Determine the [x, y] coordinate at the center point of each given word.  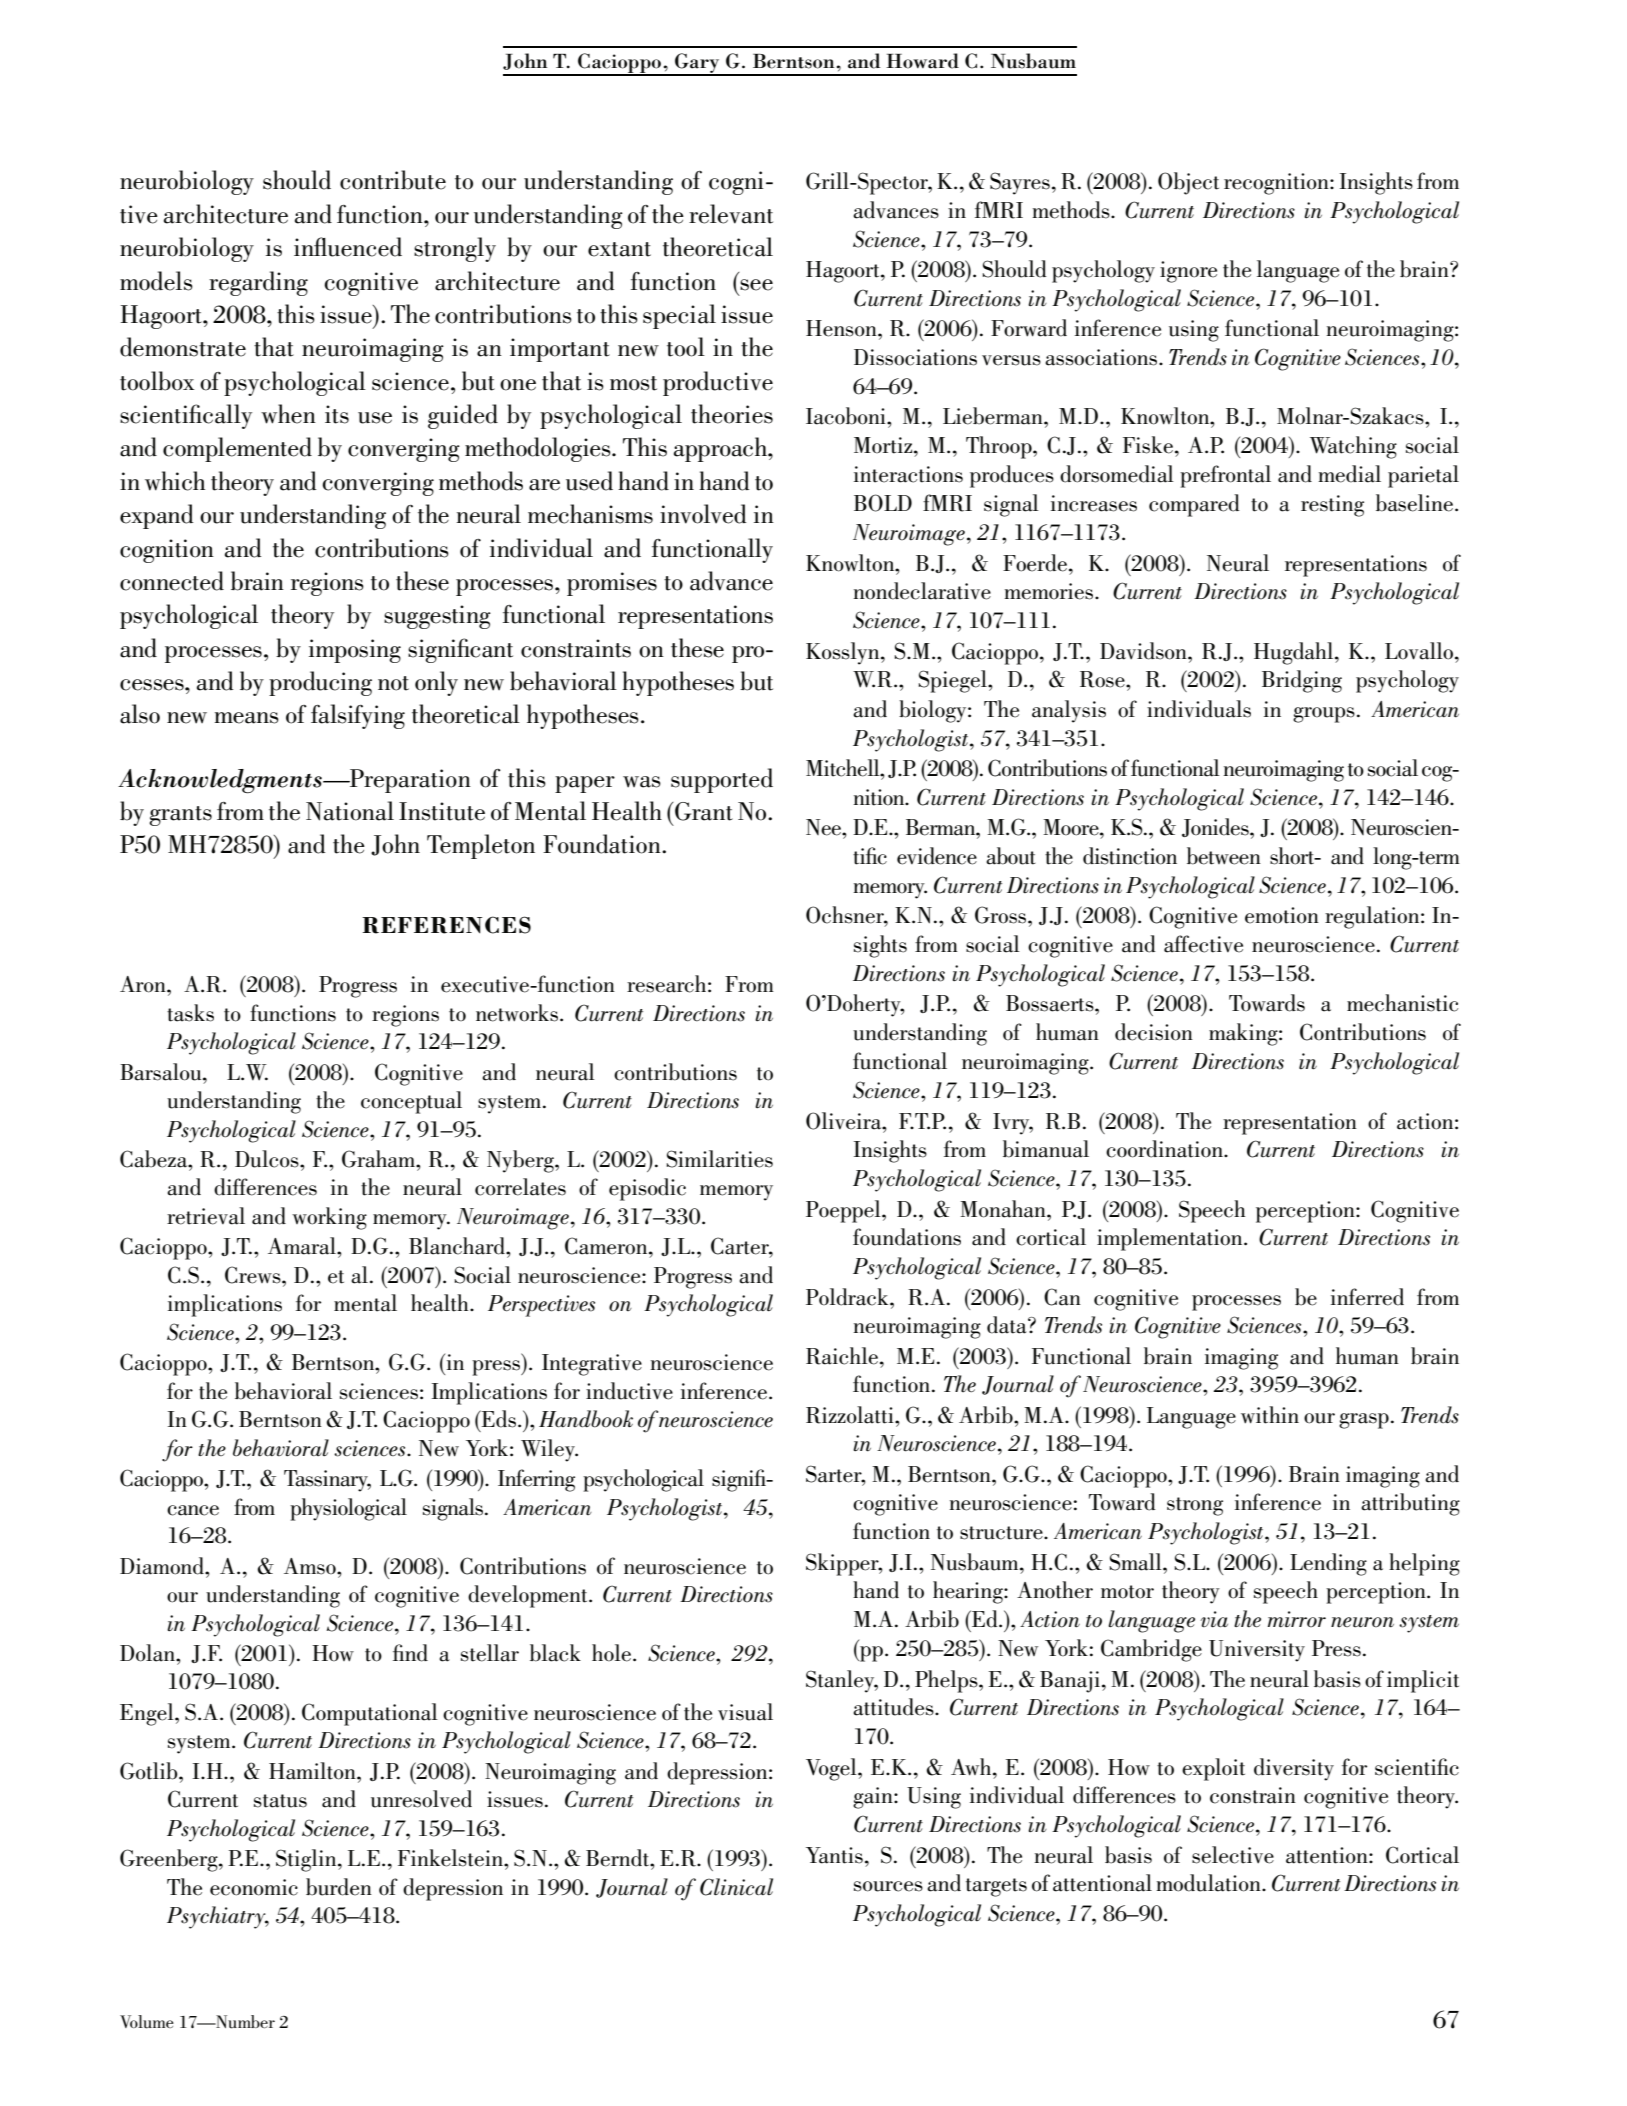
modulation [1209, 1883]
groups [1324, 715]
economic [254, 1887]
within [1270, 1415]
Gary [697, 64]
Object [1188, 183]
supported [722, 780]
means [246, 718]
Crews [254, 1275]
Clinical [736, 1887]
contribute [393, 180]
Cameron [607, 1246]
